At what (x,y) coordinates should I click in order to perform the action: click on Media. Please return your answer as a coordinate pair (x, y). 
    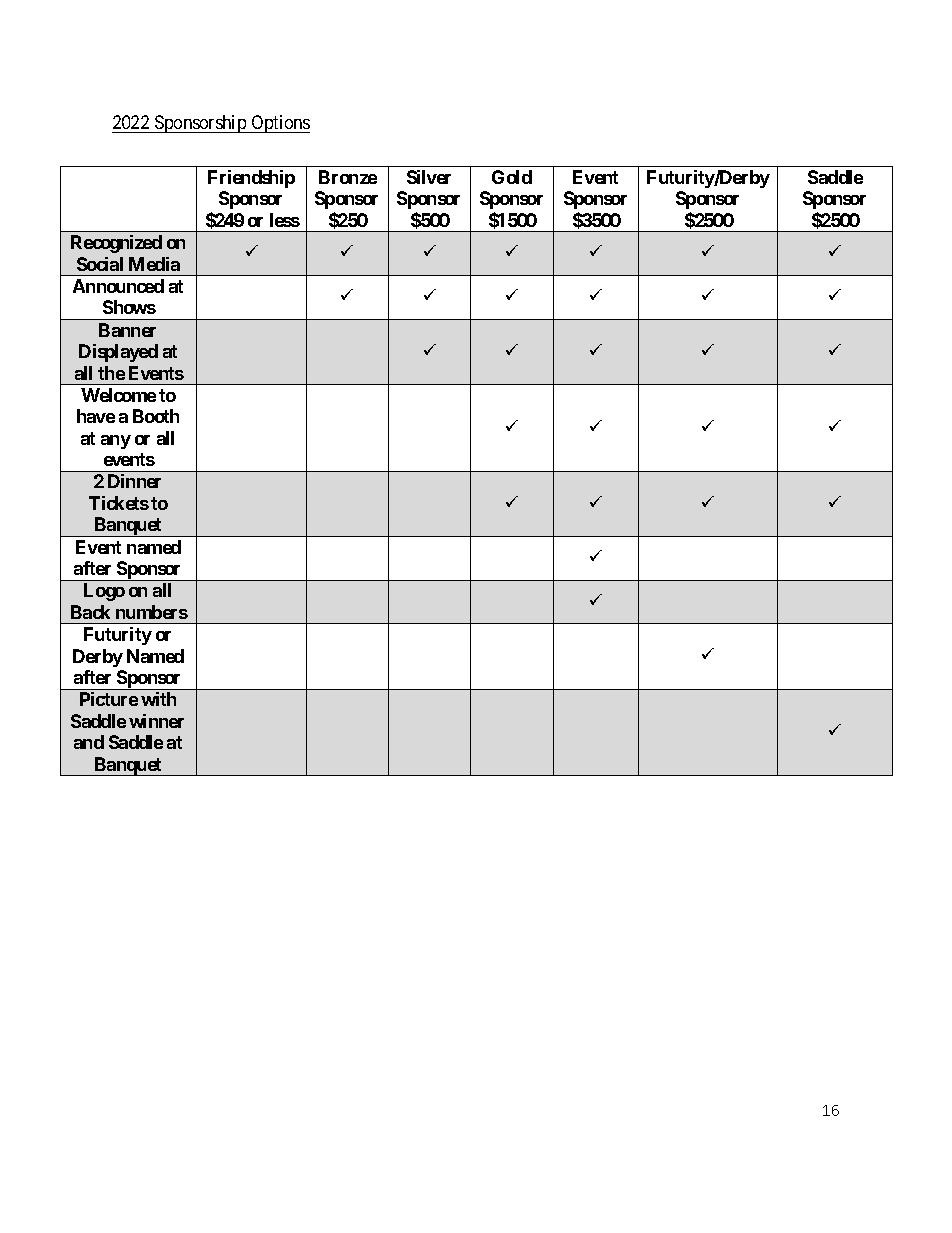
    Looking at the image, I should click on (154, 264).
